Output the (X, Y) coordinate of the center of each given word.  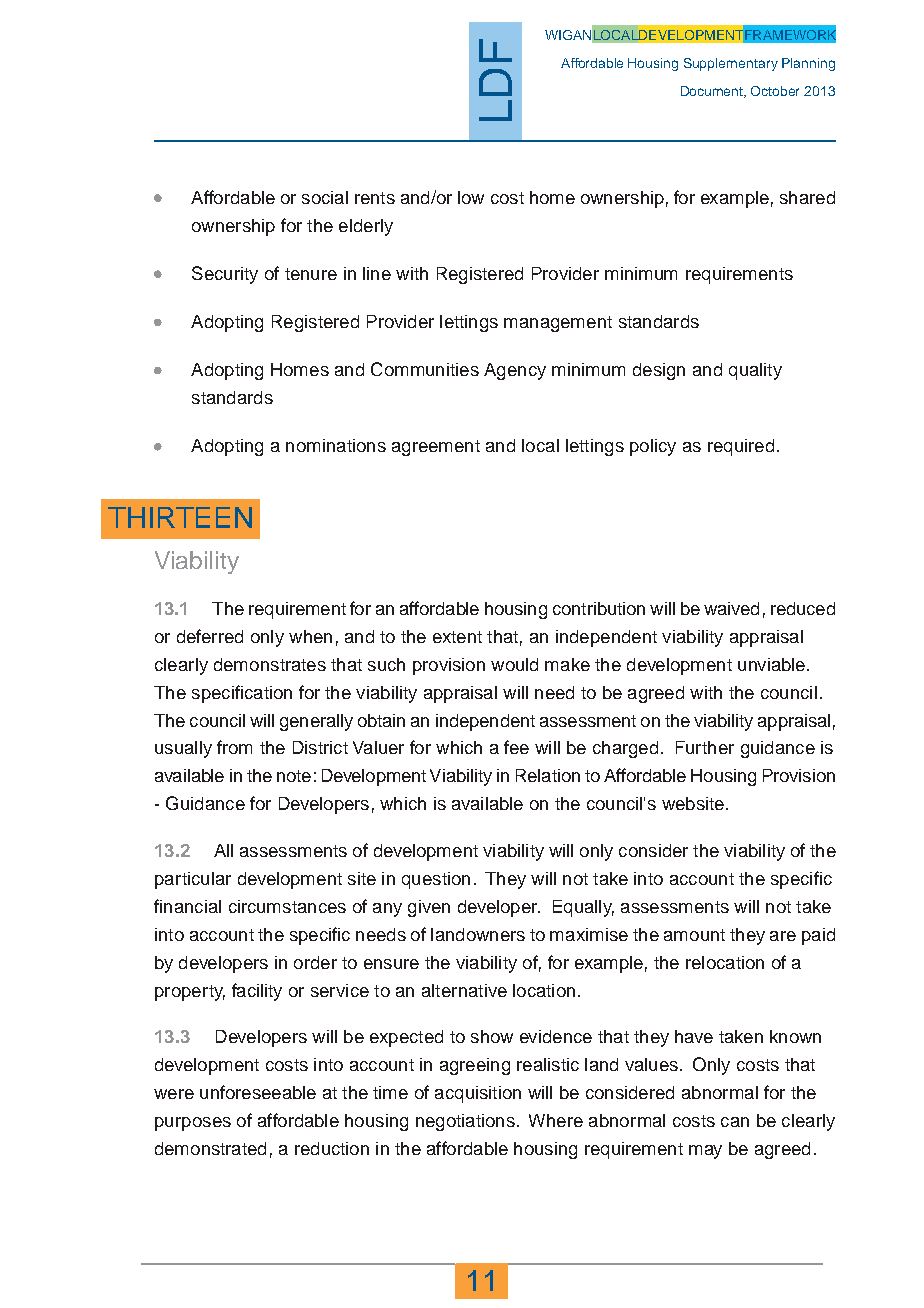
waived (731, 608)
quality (755, 371)
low (471, 197)
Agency (515, 371)
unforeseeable (258, 1092)
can (735, 1122)
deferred (210, 636)
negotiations (465, 1122)
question (436, 880)
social (325, 197)
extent (457, 637)
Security (225, 275)
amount (694, 935)
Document (713, 92)
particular (193, 880)
